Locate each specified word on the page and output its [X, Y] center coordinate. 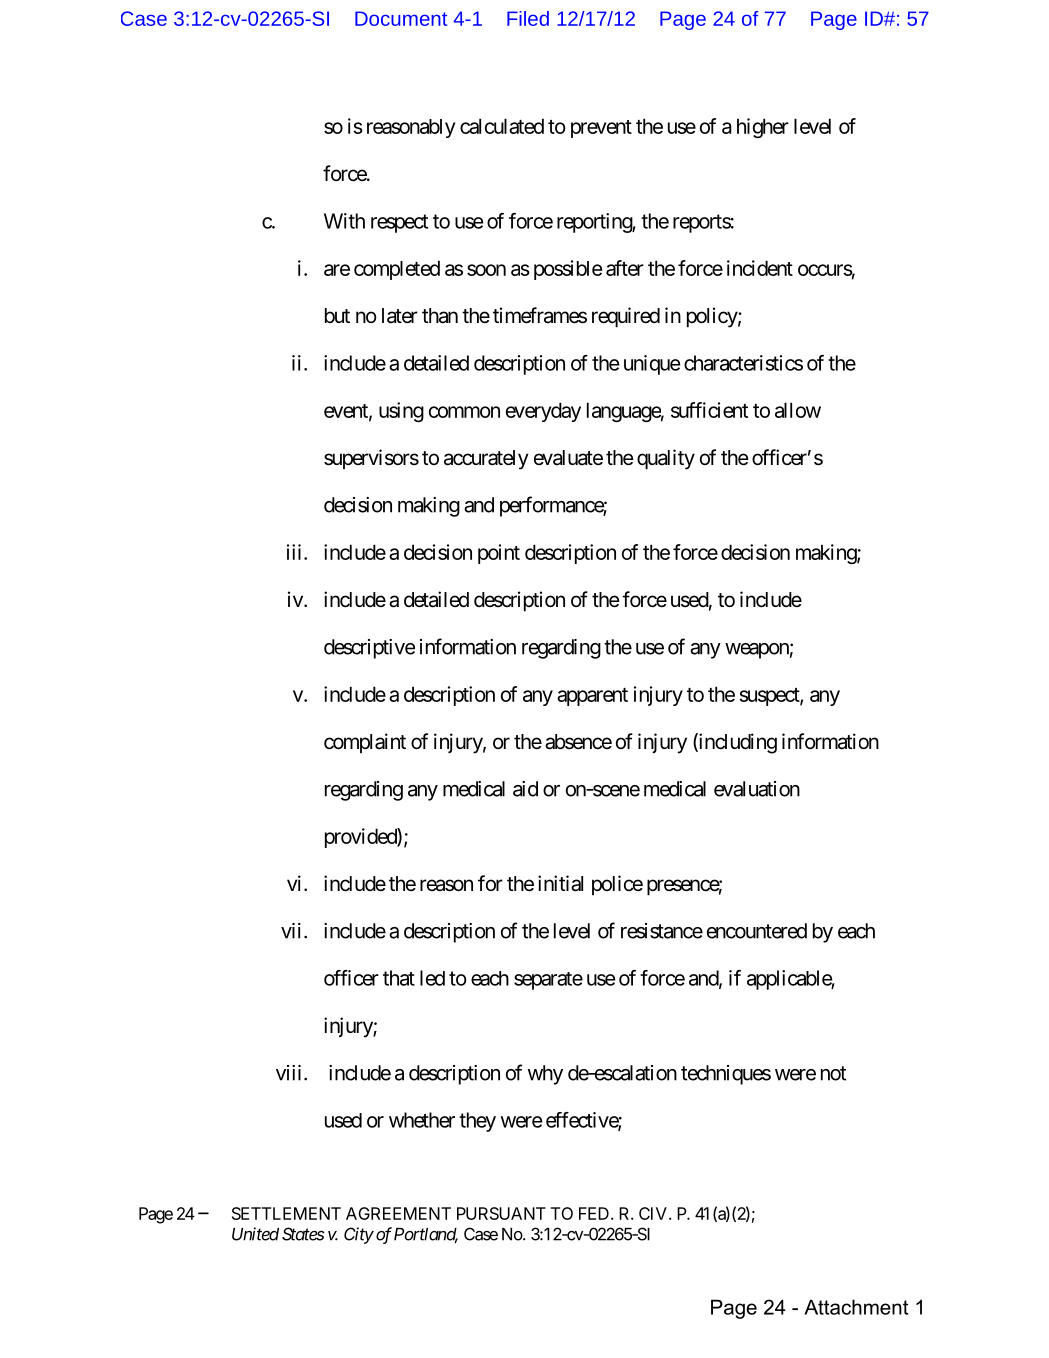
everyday [543, 412]
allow [798, 410]
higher [763, 128]
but [337, 315]
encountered [757, 931]
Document [401, 18]
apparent [592, 697]
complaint [365, 743]
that [399, 978]
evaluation [757, 789]
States [303, 1234]
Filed [528, 18]
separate [548, 981]
